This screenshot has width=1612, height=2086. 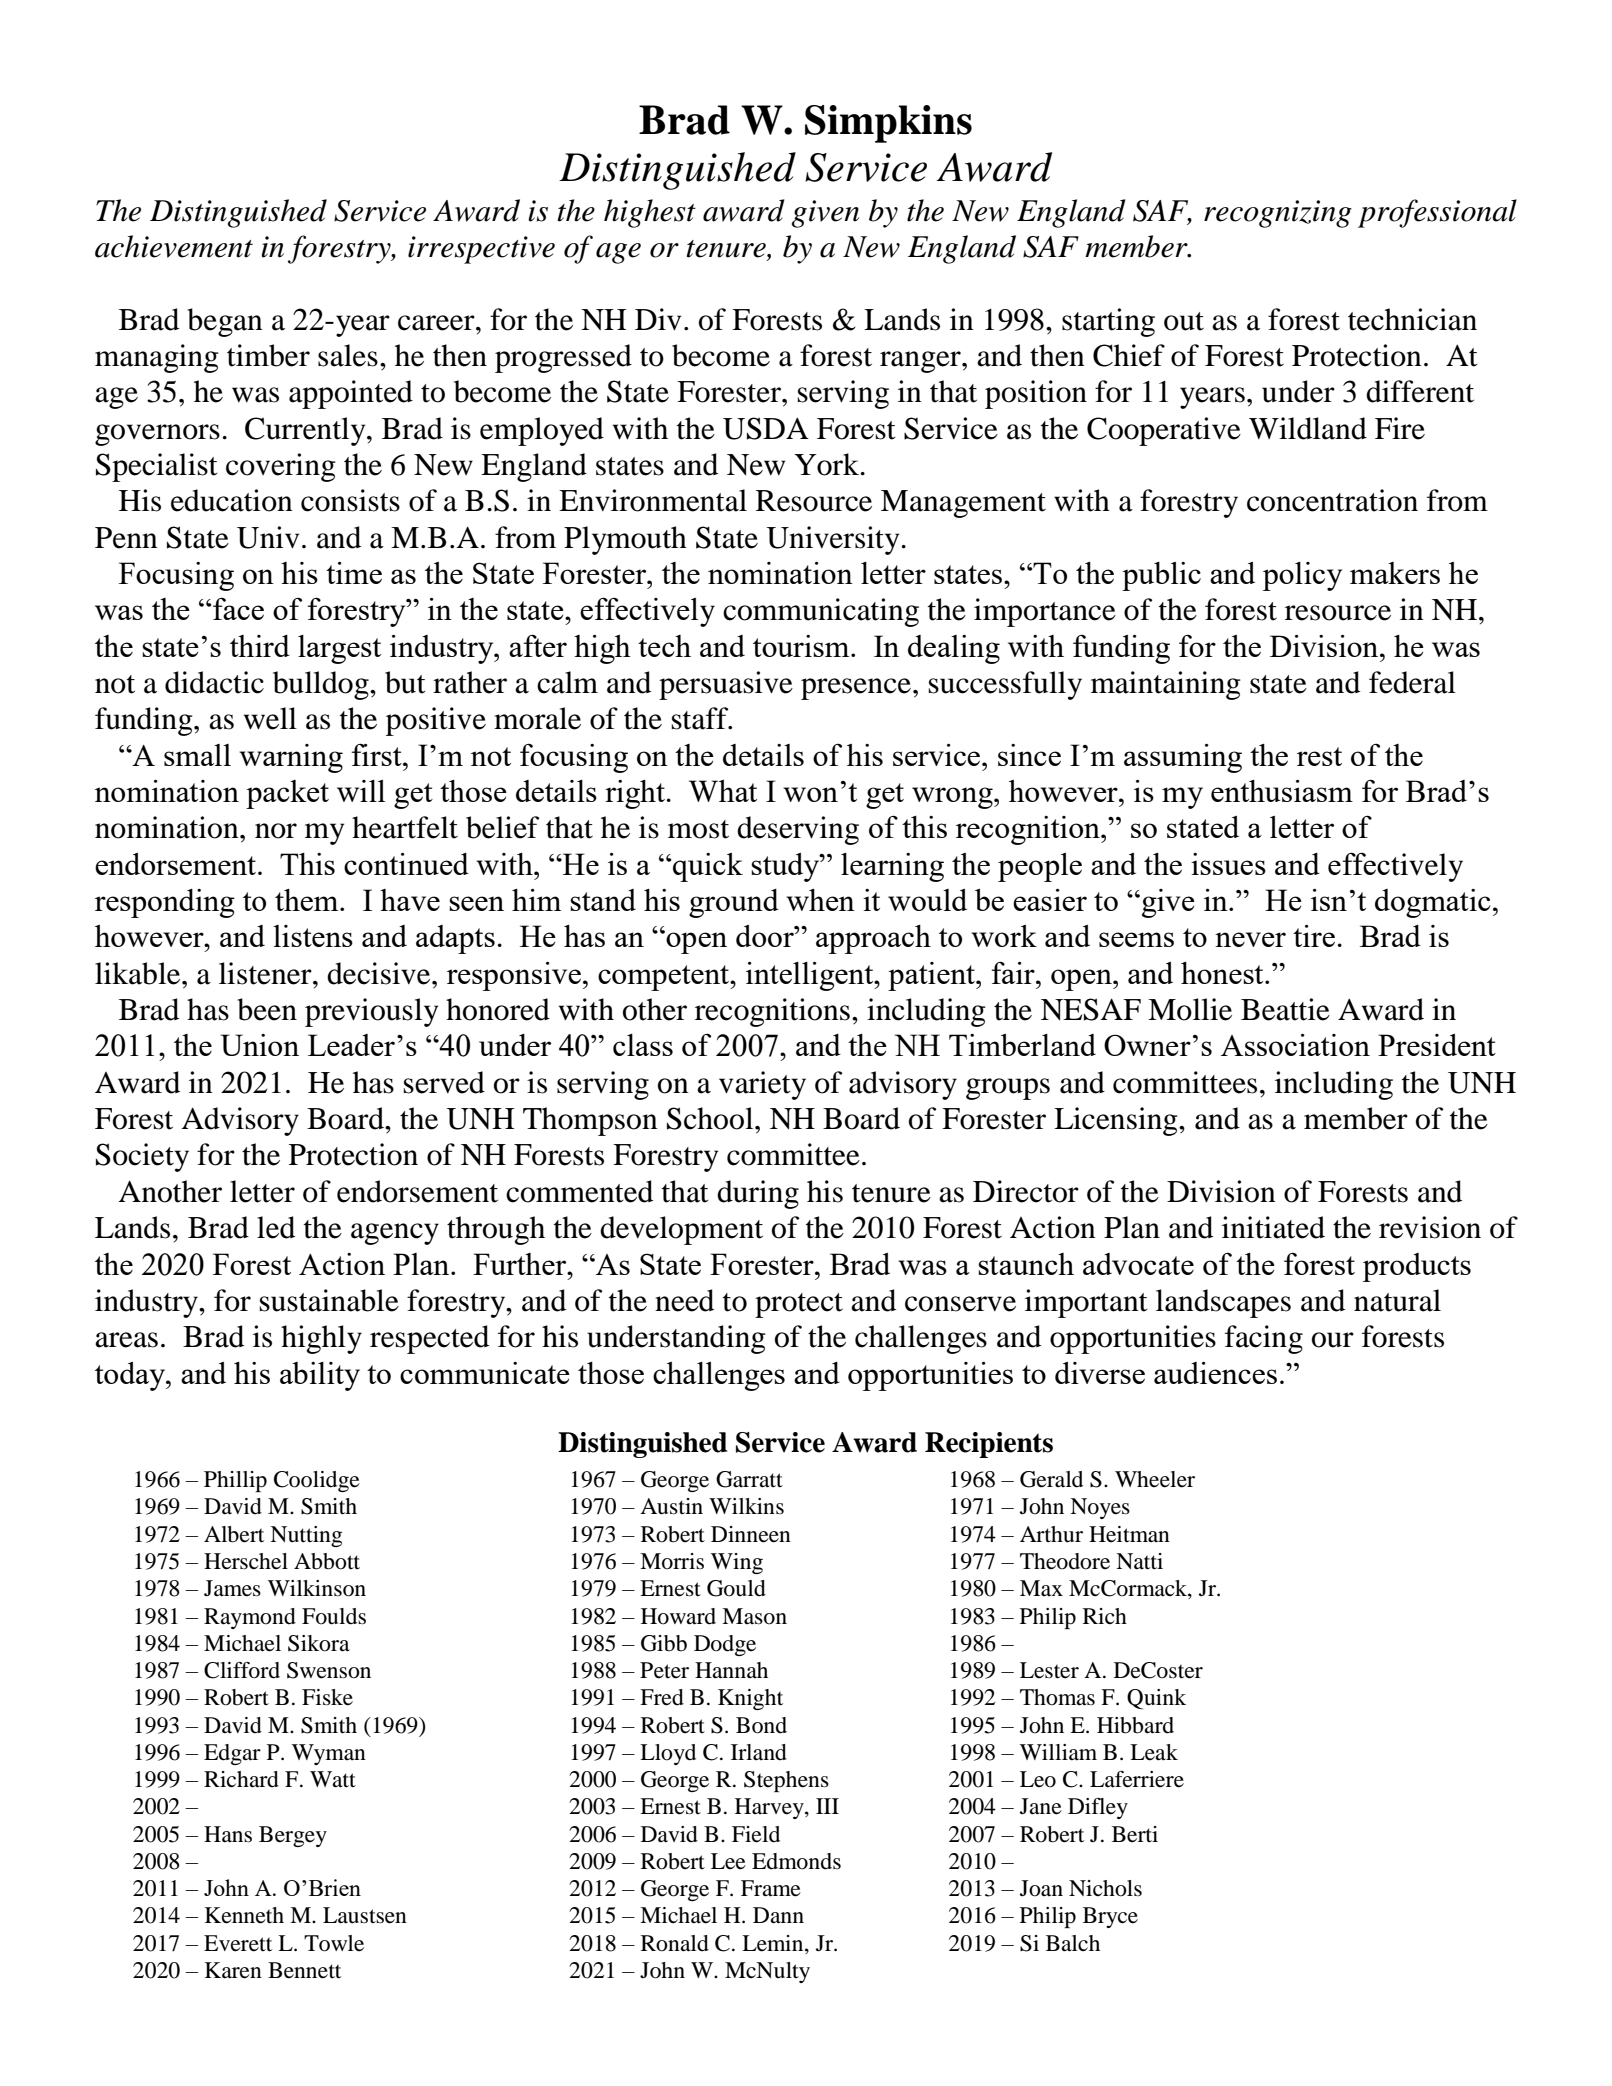 I want to click on Association, so click(x=1295, y=1045).
